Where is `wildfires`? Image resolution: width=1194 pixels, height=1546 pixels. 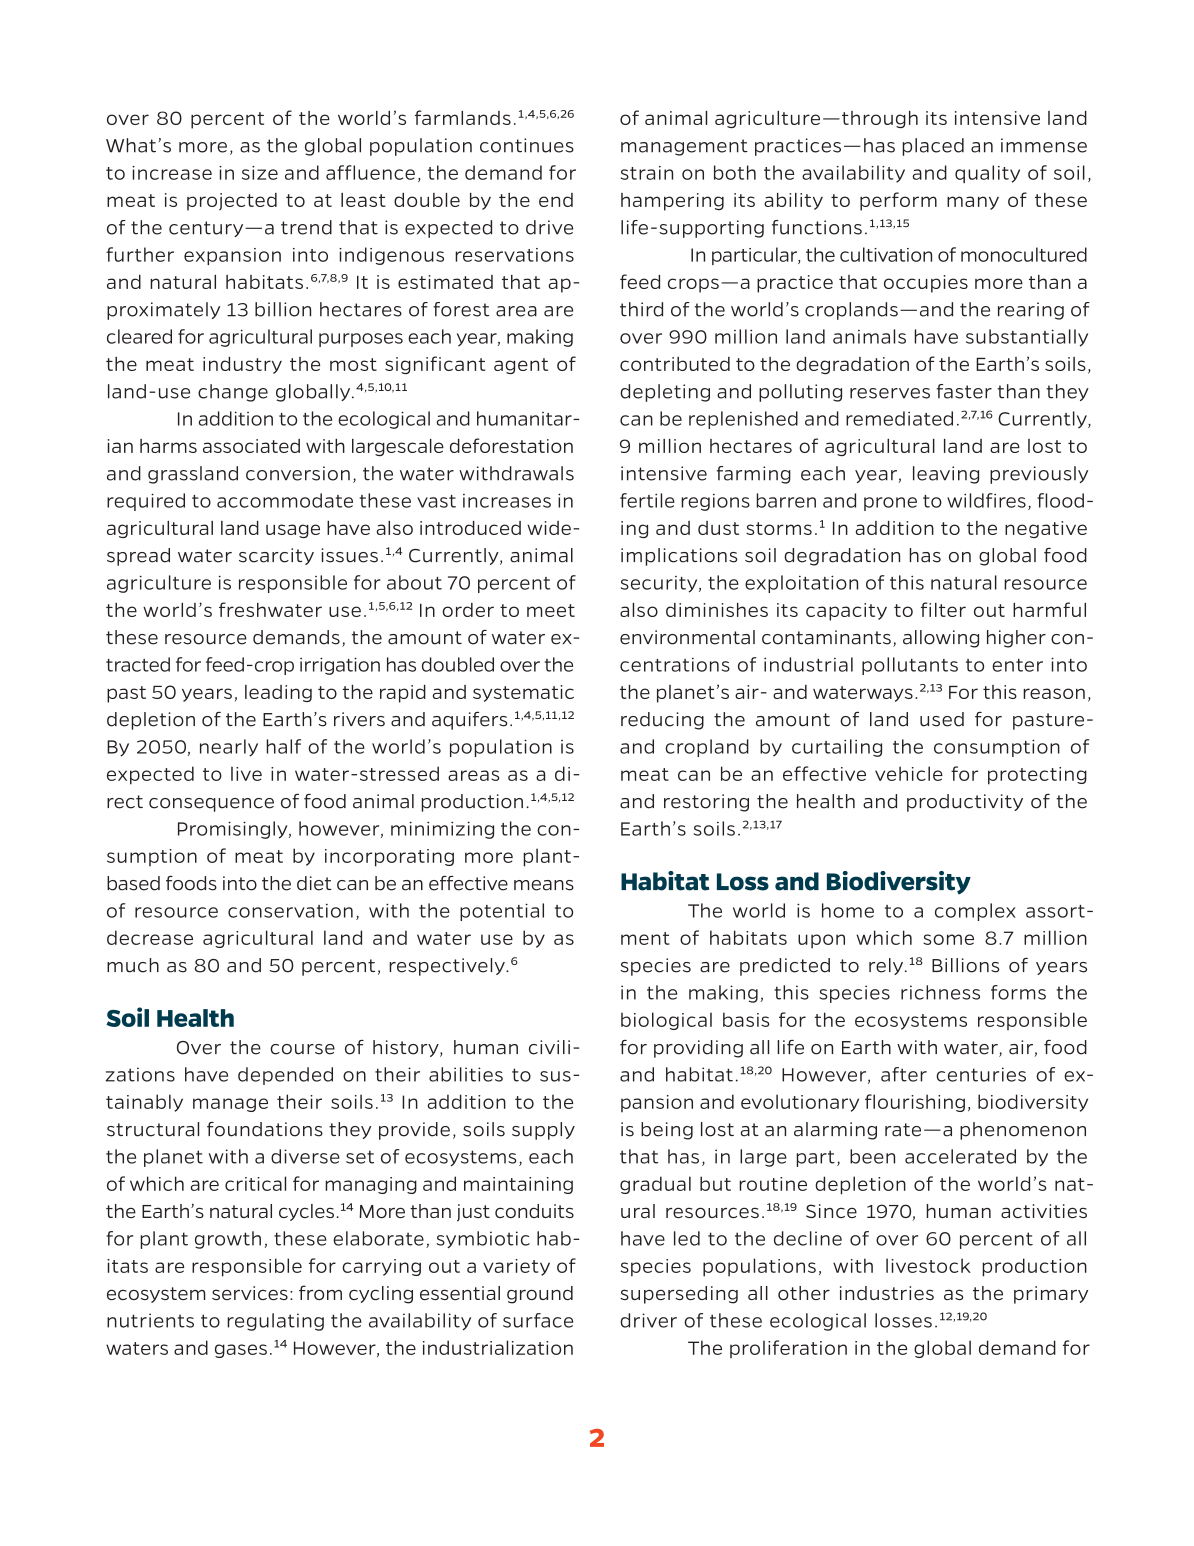
wildfires is located at coordinates (986, 500).
